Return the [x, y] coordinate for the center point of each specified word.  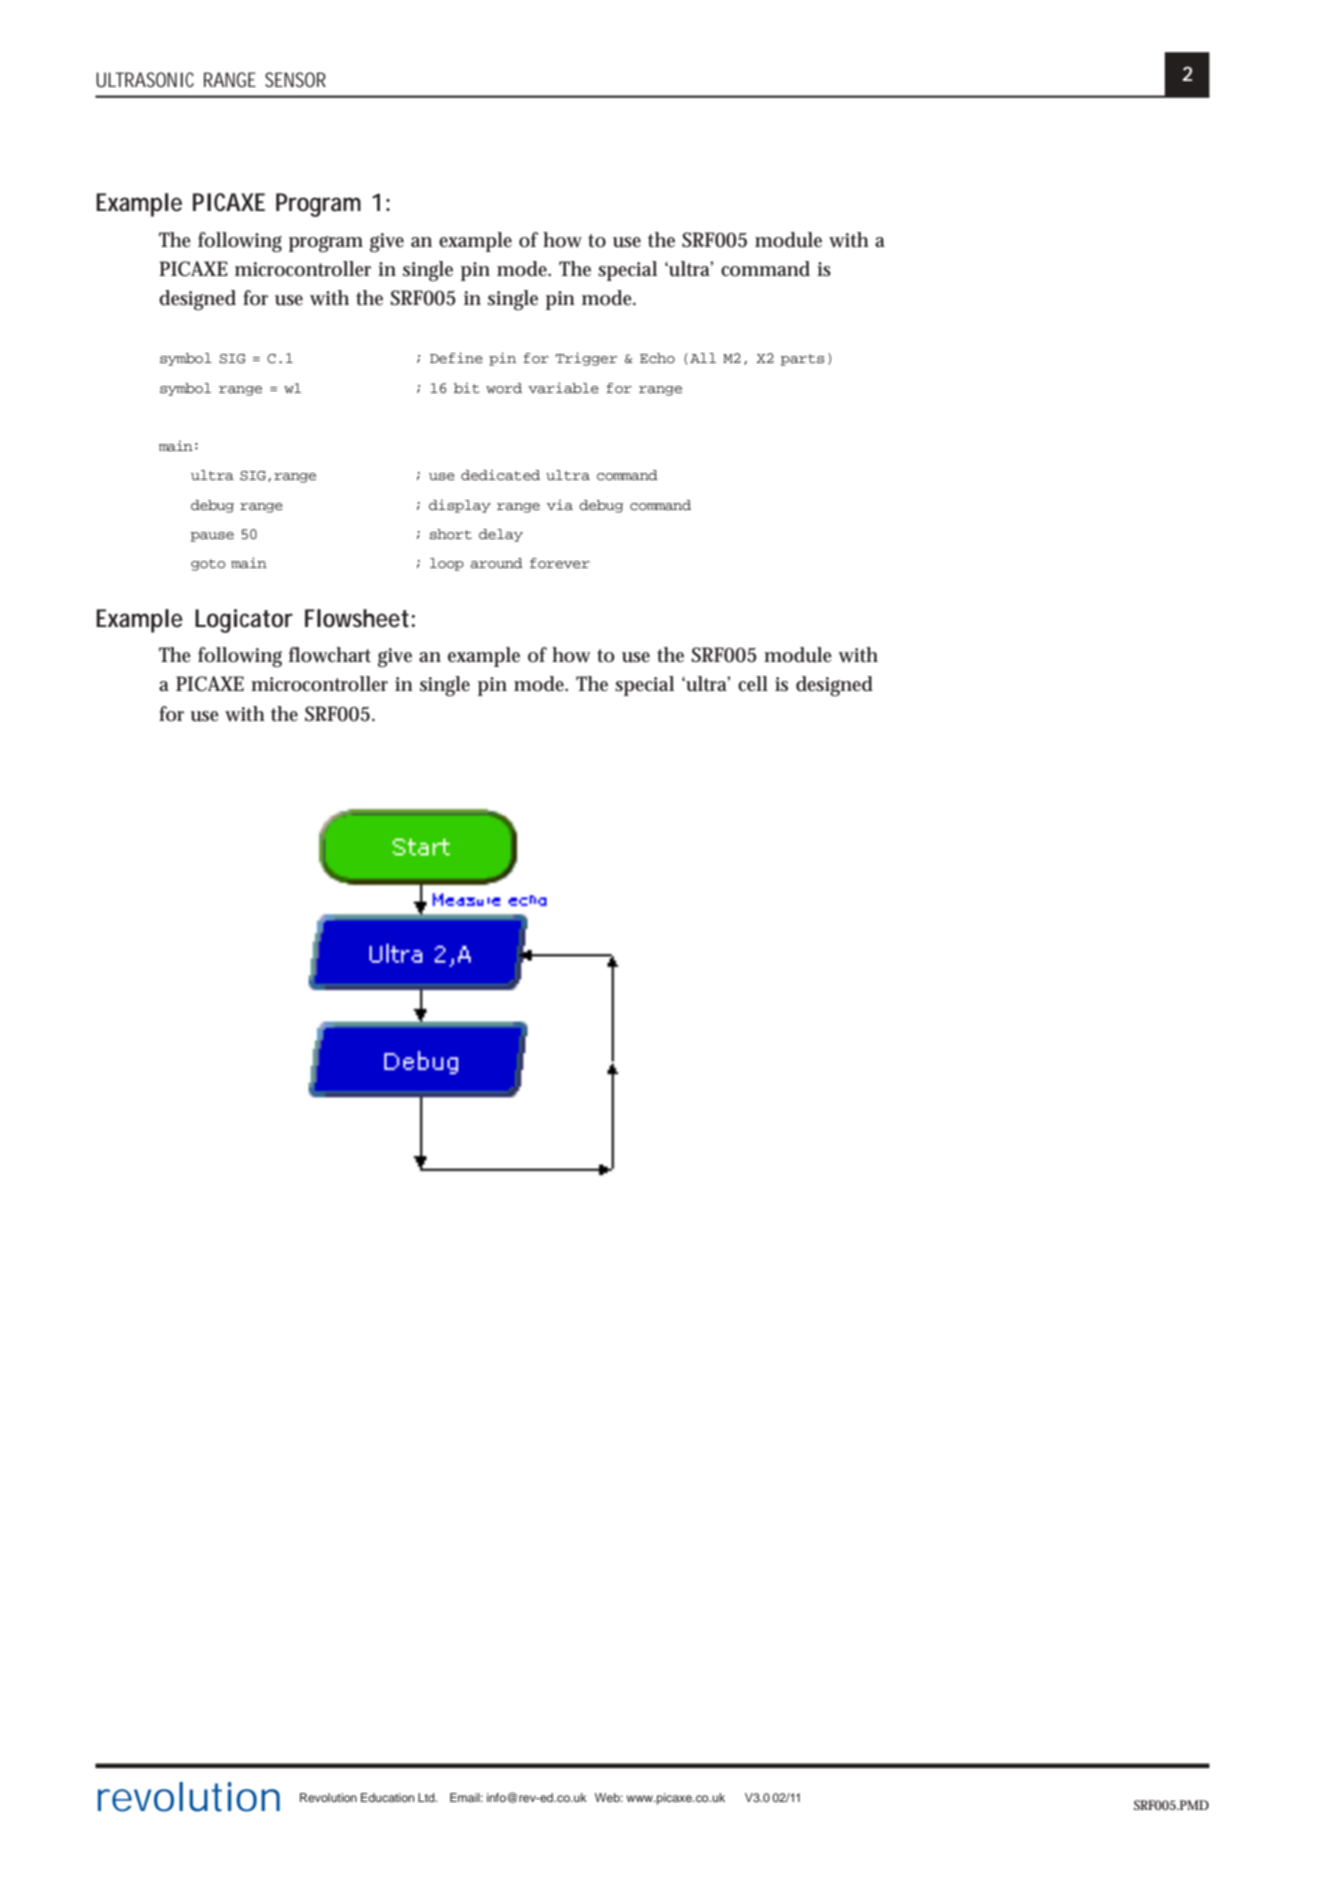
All [703, 358]
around [496, 563]
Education [387, 1797]
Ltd [427, 1797]
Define [456, 357]
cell [753, 684]
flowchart [330, 655]
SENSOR [295, 79]
